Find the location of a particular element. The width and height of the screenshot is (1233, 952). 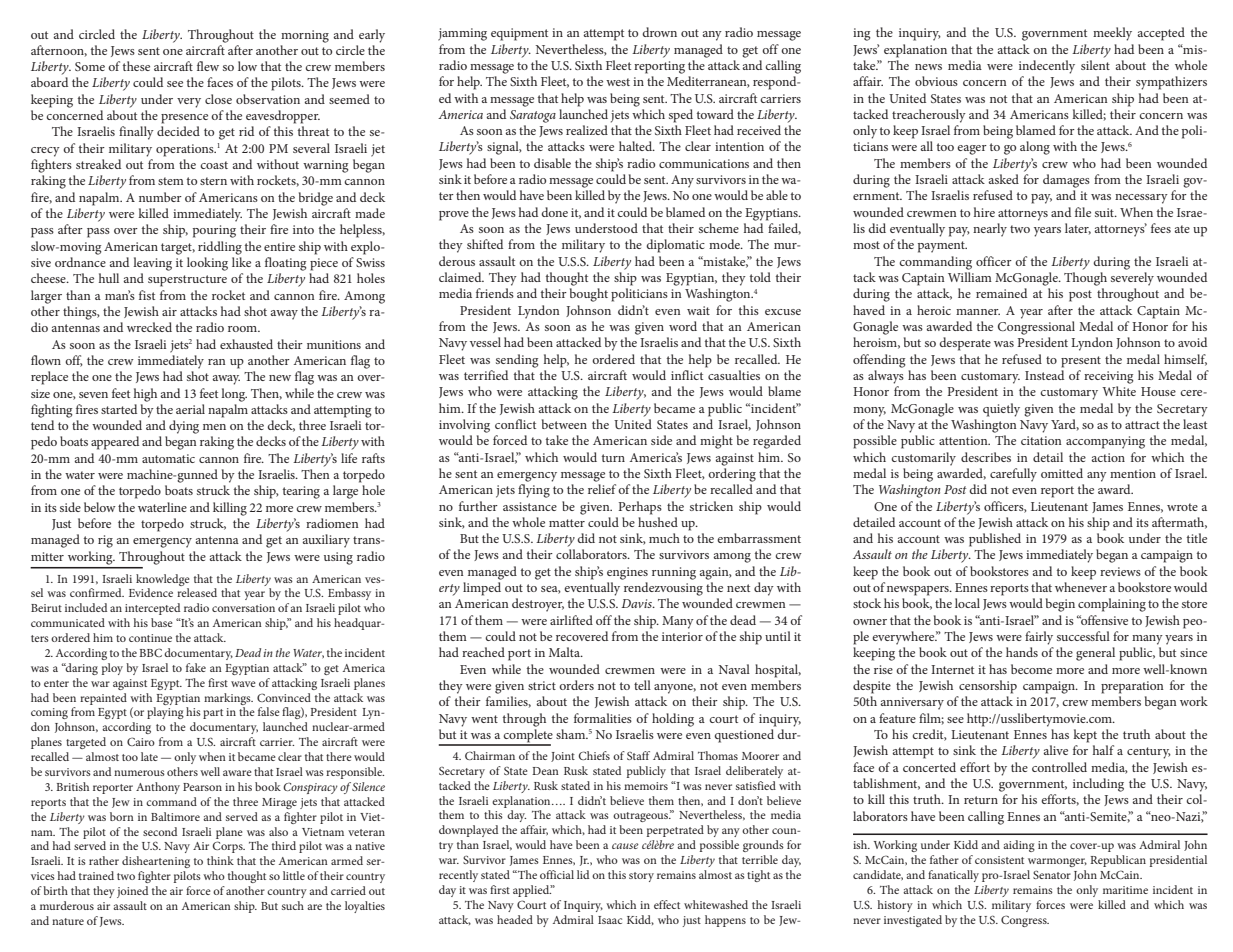

formalities is located at coordinates (603, 718).
